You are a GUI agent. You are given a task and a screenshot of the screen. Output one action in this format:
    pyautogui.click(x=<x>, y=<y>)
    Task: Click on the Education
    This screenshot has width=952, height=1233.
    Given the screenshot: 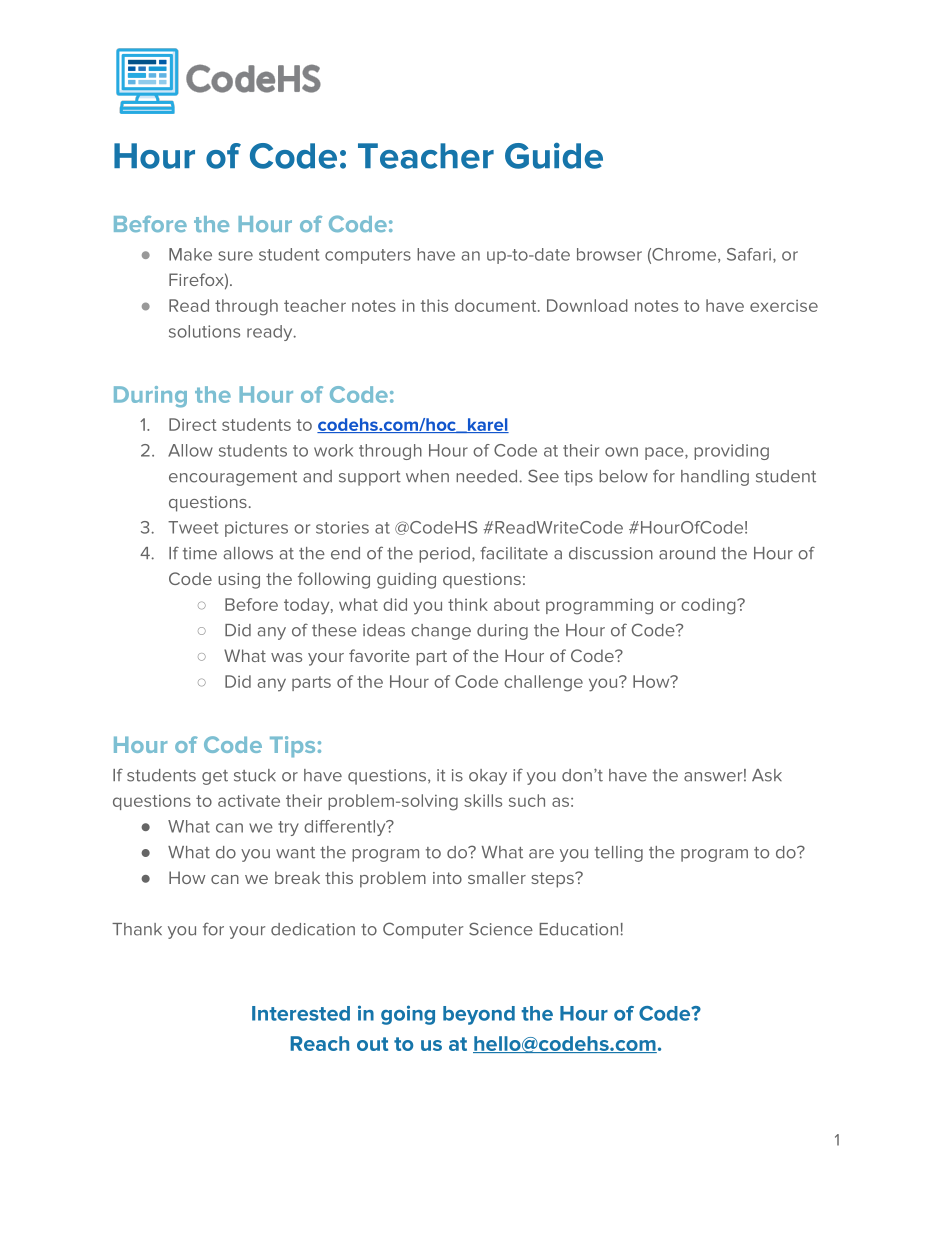 What is the action you would take?
    pyautogui.click(x=579, y=929)
